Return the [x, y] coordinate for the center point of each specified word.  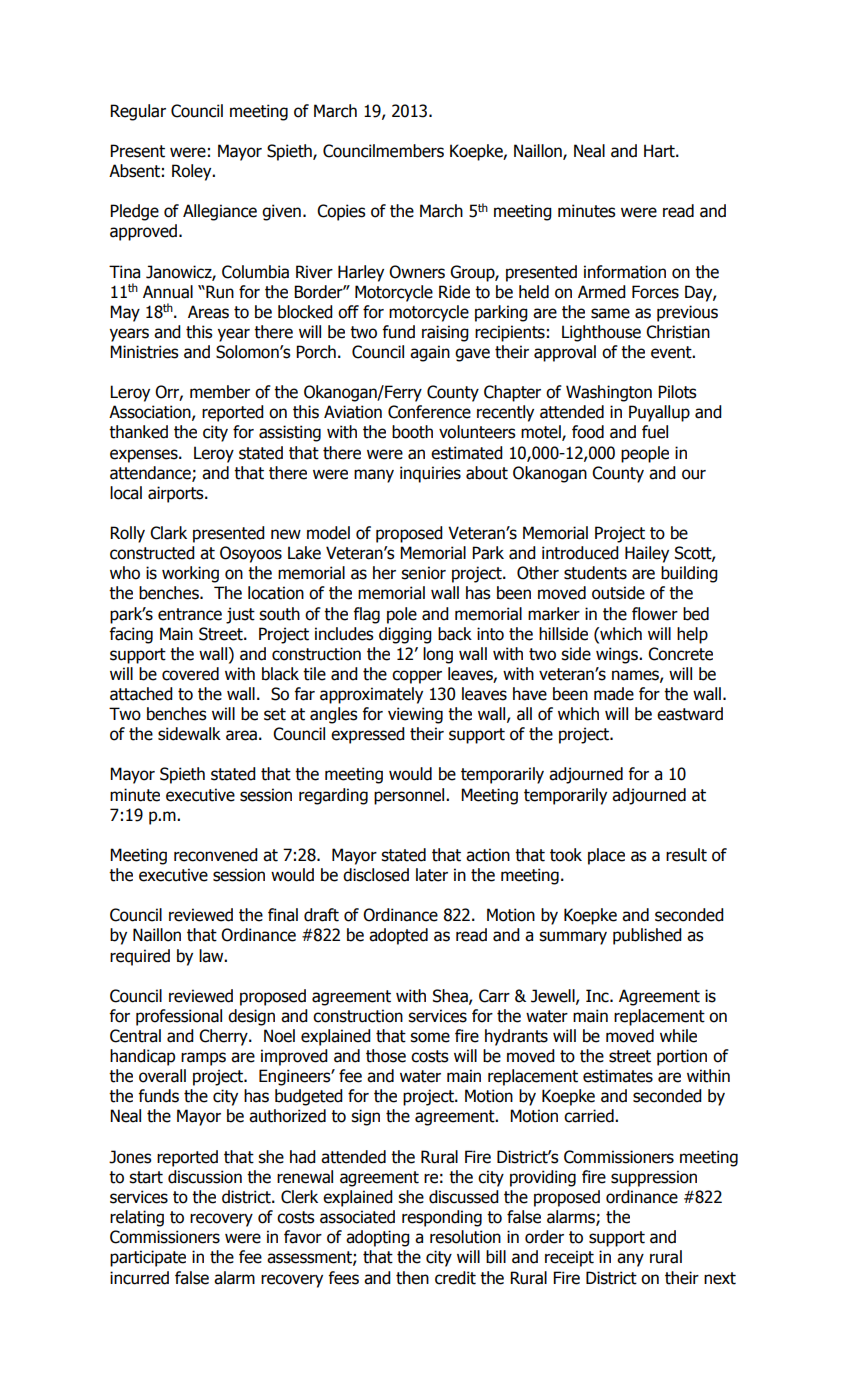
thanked [138, 432]
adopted [398, 936]
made [614, 694]
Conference [429, 412]
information [625, 272]
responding [442, 1218]
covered [190, 674]
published [647, 936]
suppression [654, 1178]
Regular [138, 112]
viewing [415, 715]
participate [148, 1258]
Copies [341, 212]
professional [179, 1017]
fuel [655, 432]
